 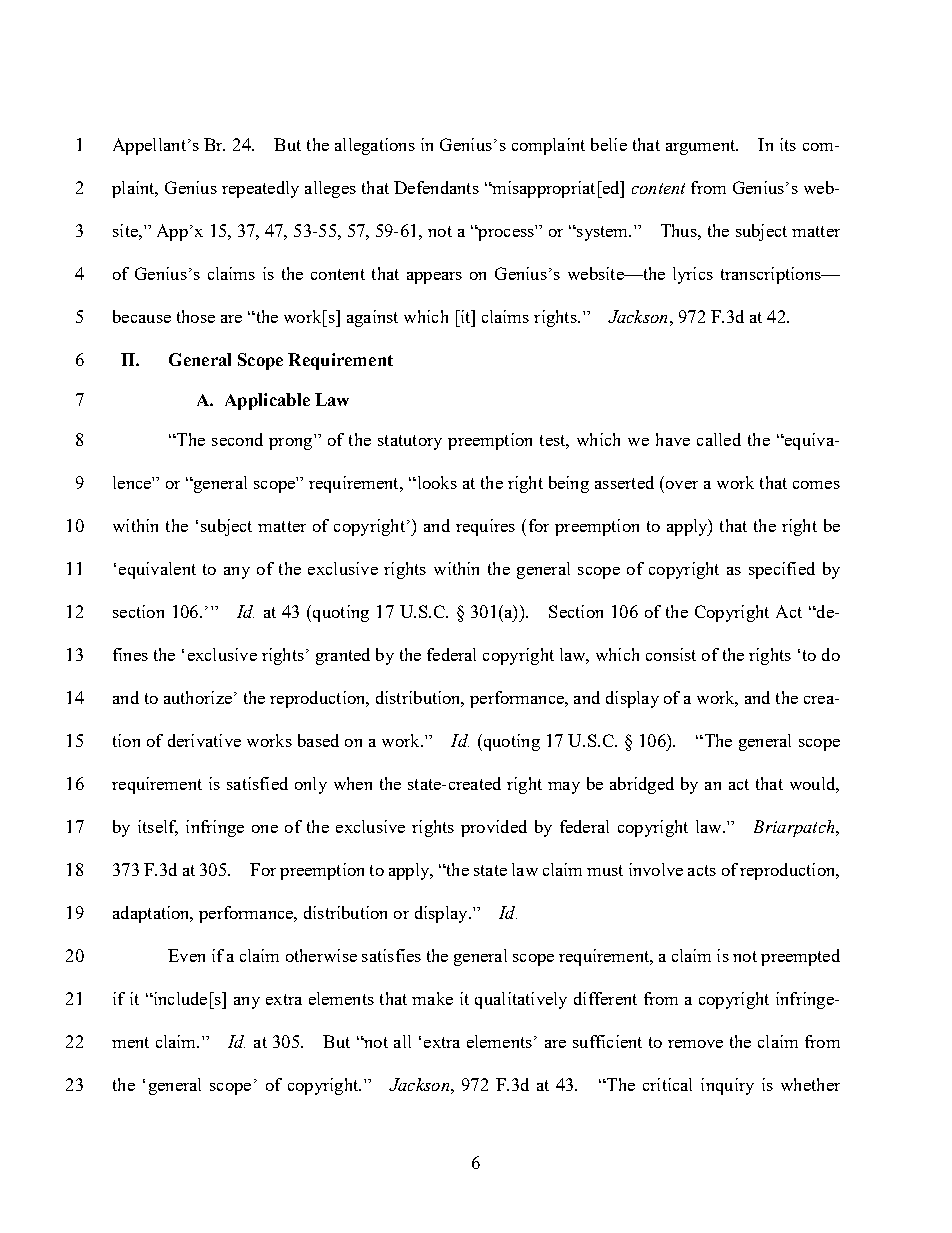 What do you see at coordinates (719, 439) in the screenshot?
I see `called` at bounding box center [719, 439].
